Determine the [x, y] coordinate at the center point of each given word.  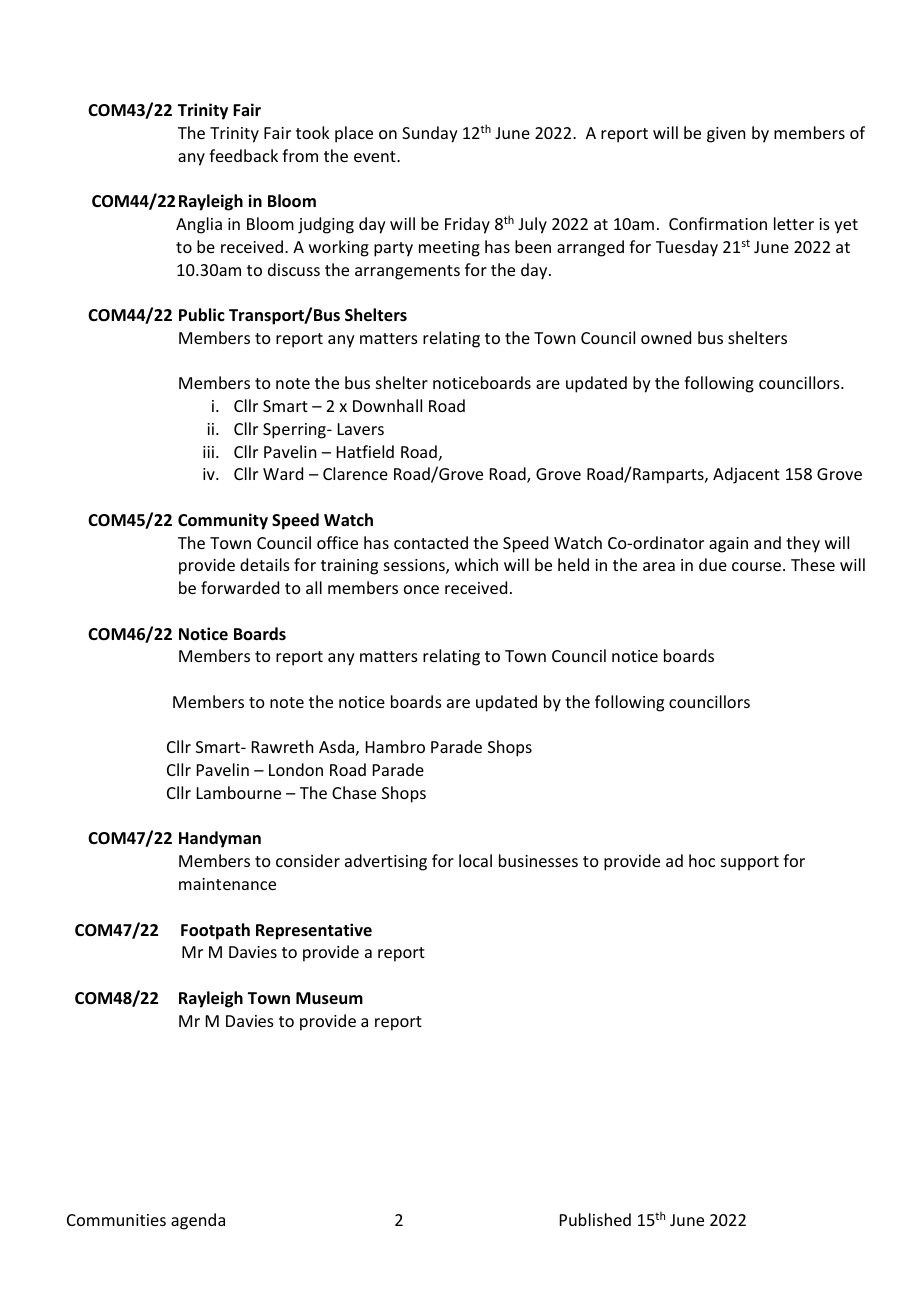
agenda [198, 1221]
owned [666, 337]
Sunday [430, 134]
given [726, 135]
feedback [243, 155]
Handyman [220, 839]
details [265, 564]
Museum [329, 998]
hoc [702, 860]
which [476, 564]
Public [202, 315]
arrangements [407, 272]
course [758, 566]
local [475, 860]
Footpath [215, 931]
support [750, 863]
